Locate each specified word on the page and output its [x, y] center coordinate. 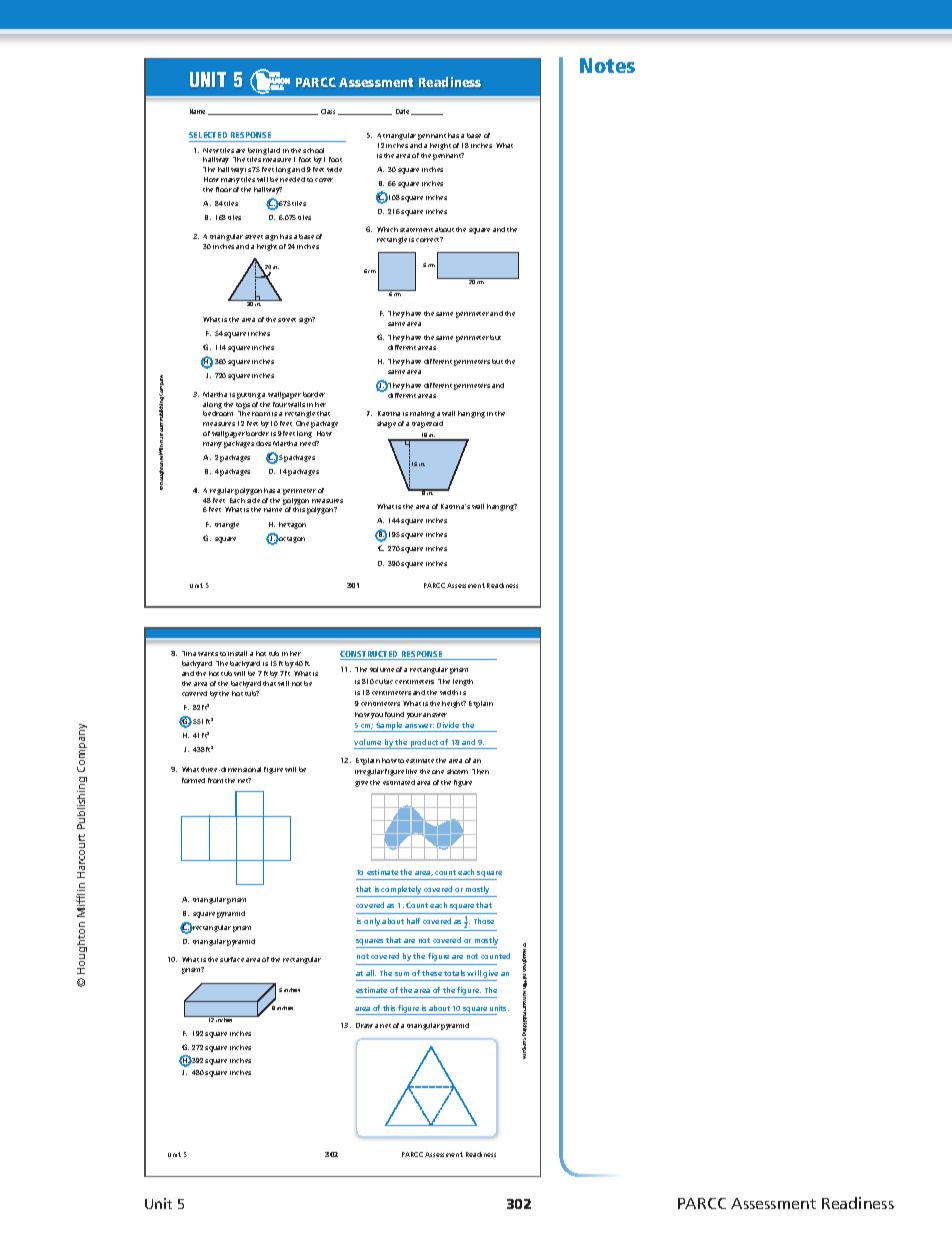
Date [404, 112]
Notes [607, 65]
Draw [364, 1025]
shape [386, 424]
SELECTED [208, 135]
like [411, 771]
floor [224, 189]
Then [480, 771]
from [215, 780]
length [463, 682]
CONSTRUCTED [370, 655]
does [263, 443]
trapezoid [427, 424]
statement [416, 230]
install [237, 653]
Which [387, 229]
